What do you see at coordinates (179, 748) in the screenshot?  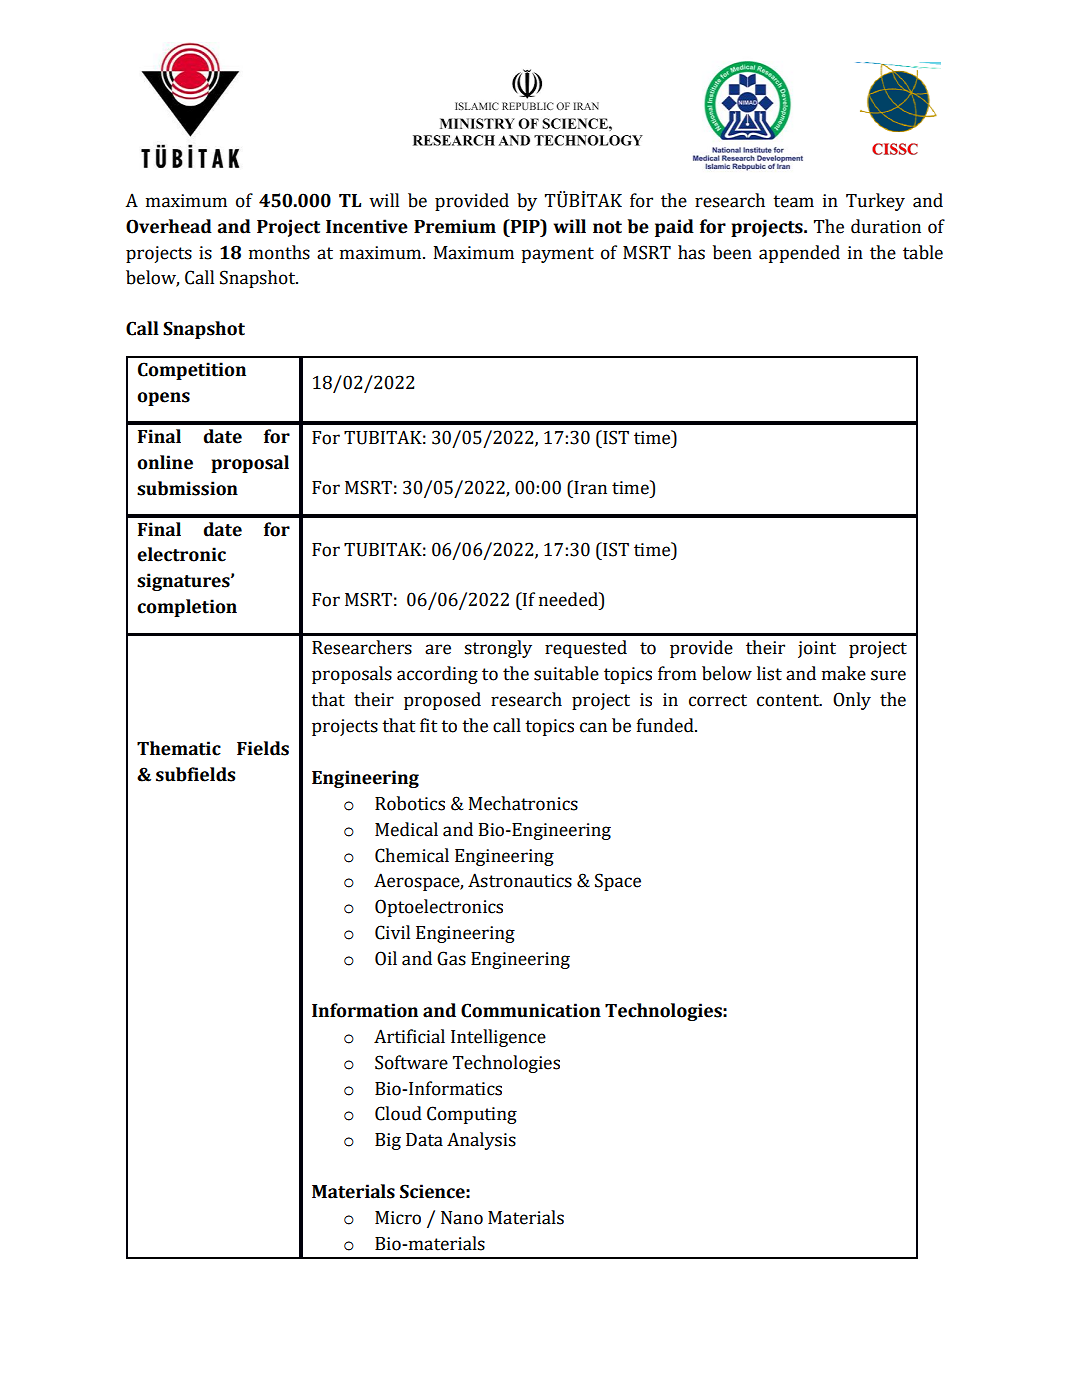 I see `Thematic` at bounding box center [179, 748].
